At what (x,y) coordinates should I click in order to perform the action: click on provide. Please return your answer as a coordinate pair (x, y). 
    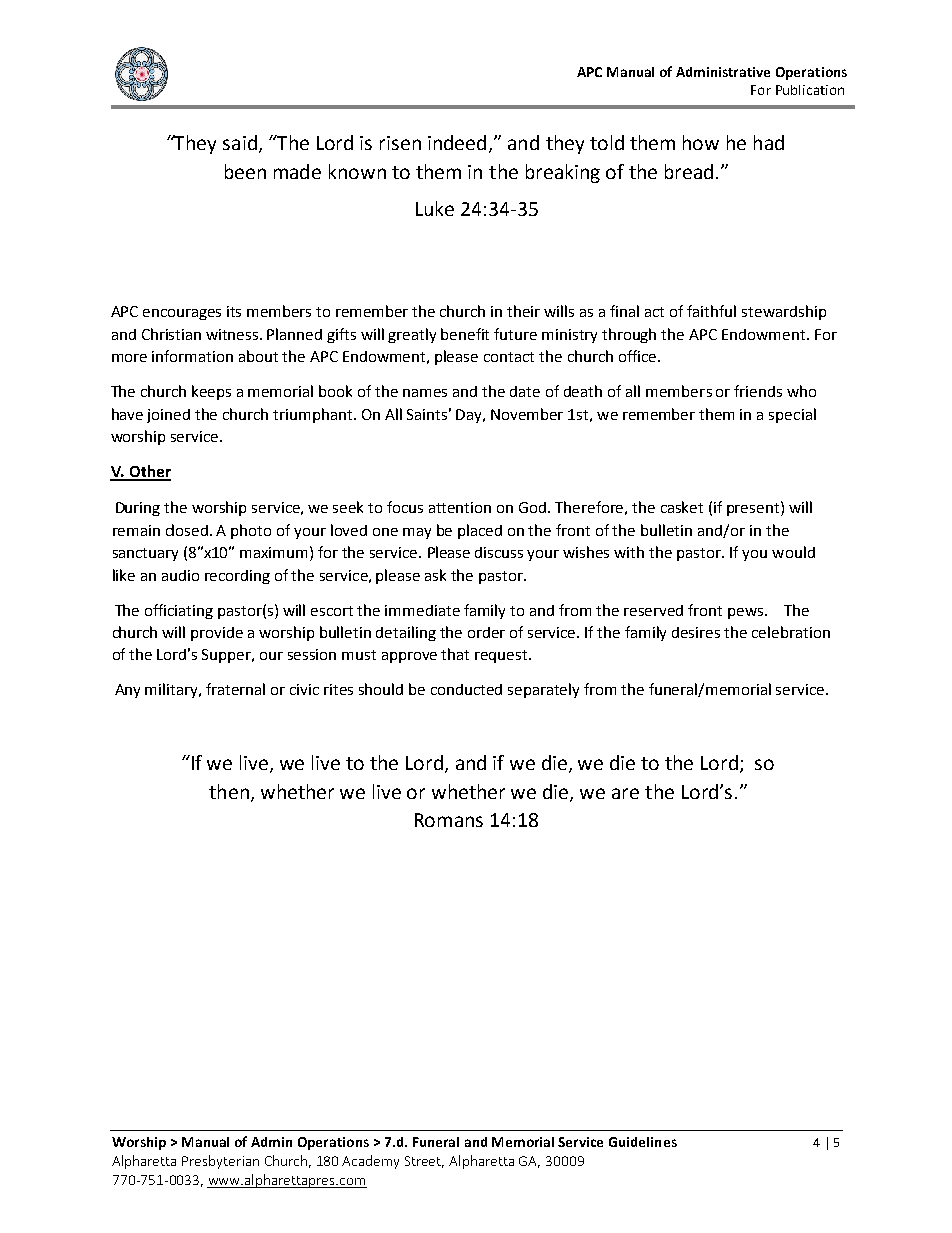
    Looking at the image, I should click on (217, 634).
